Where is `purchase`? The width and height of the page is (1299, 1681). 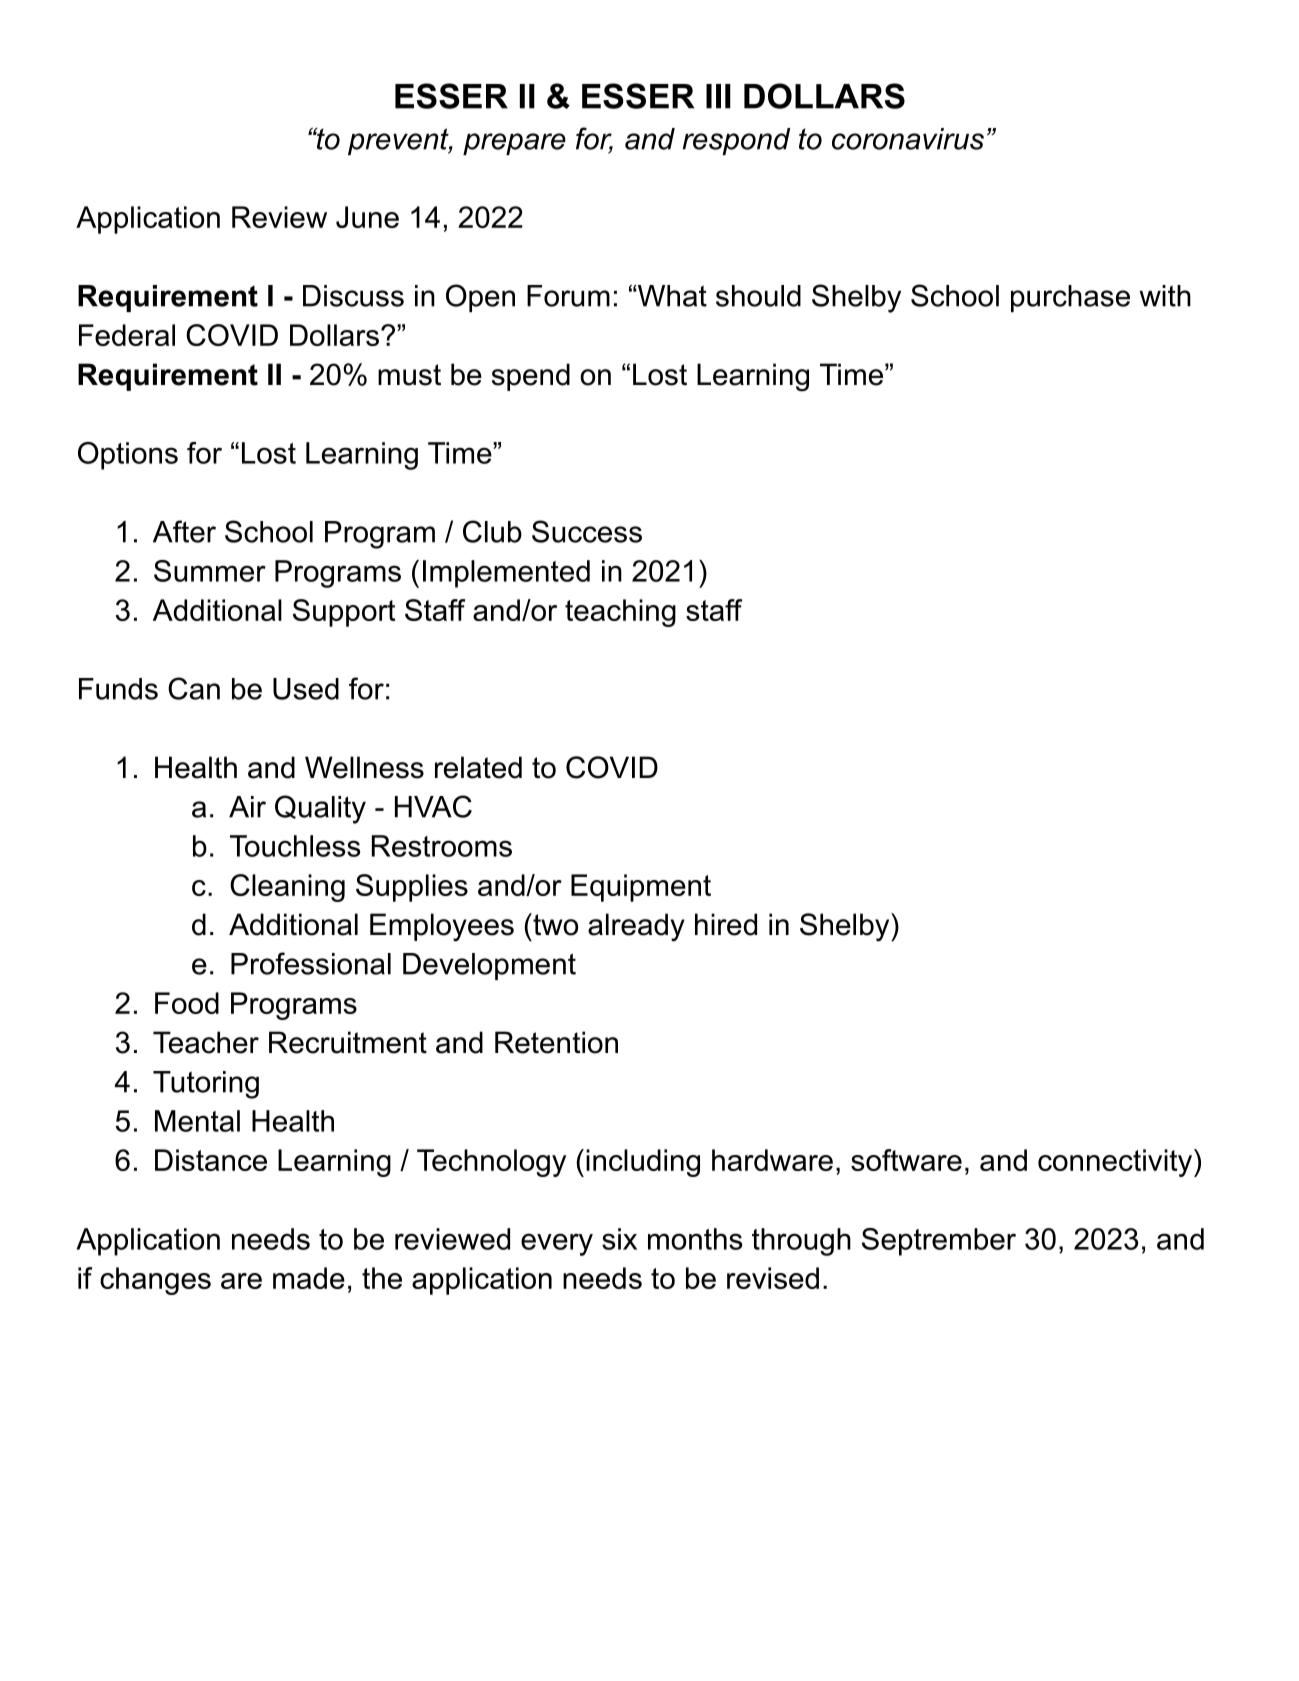
purchase is located at coordinates (1070, 298).
